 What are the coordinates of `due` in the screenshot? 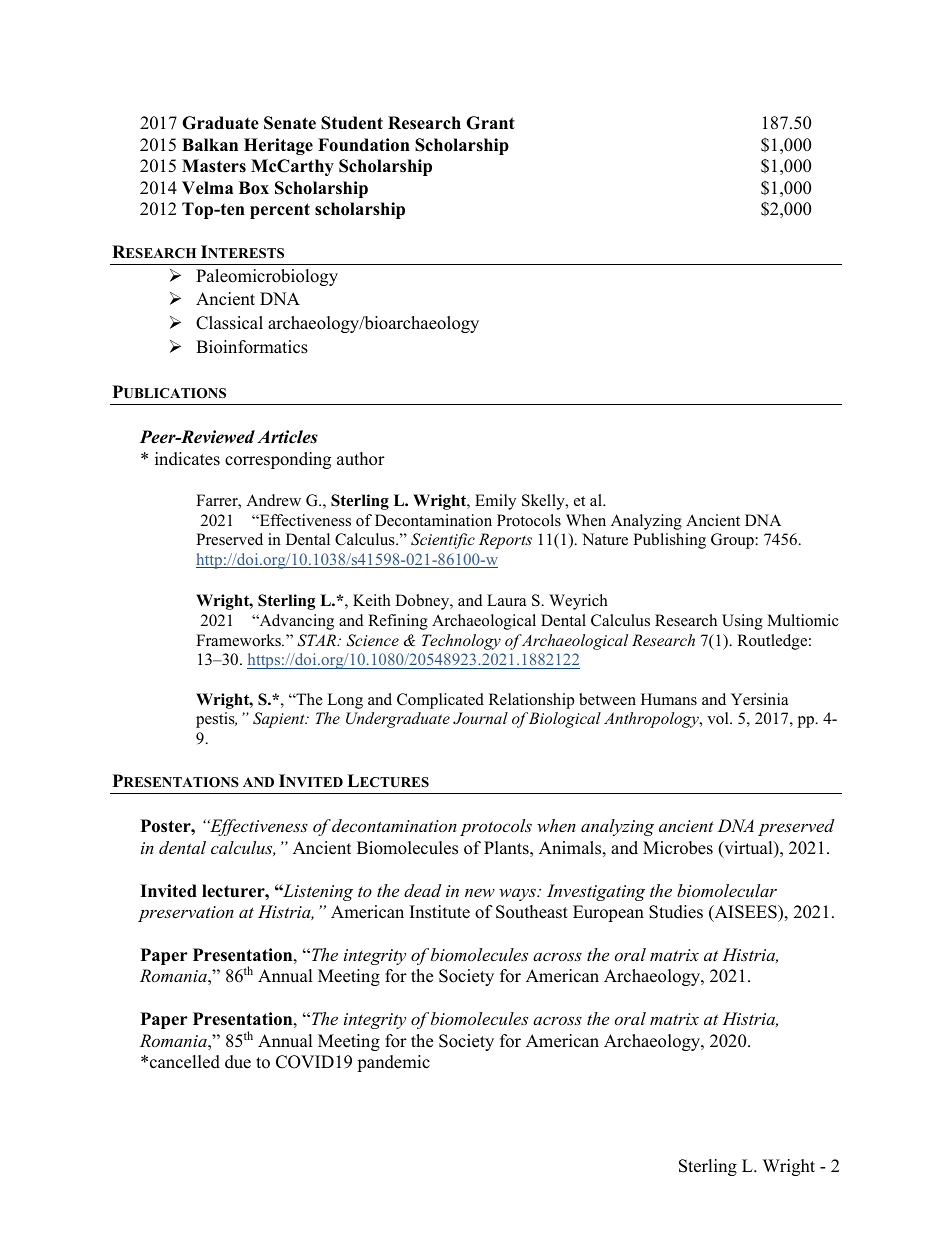 It's located at (238, 1062).
